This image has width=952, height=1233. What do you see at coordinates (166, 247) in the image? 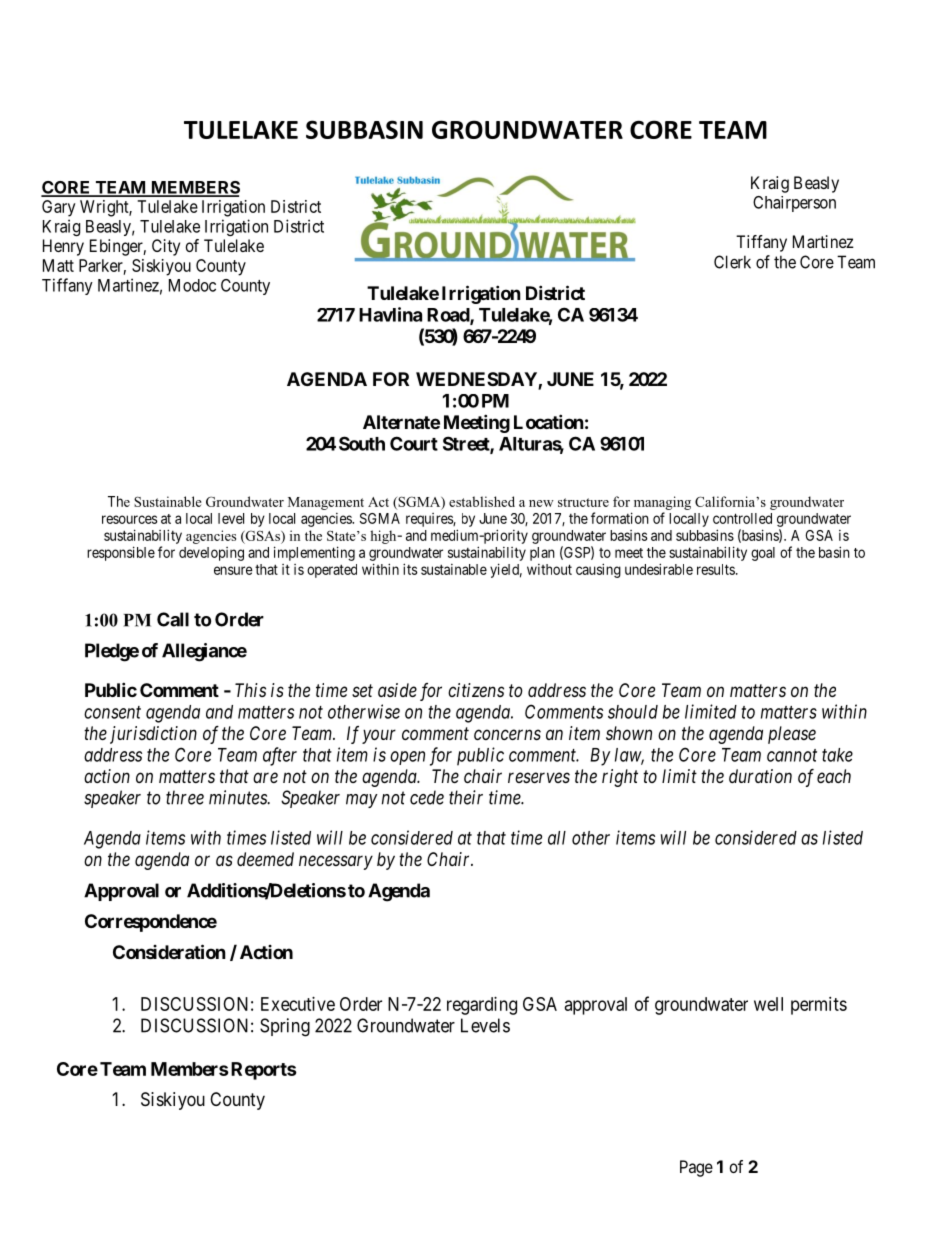
I see `City` at bounding box center [166, 247].
